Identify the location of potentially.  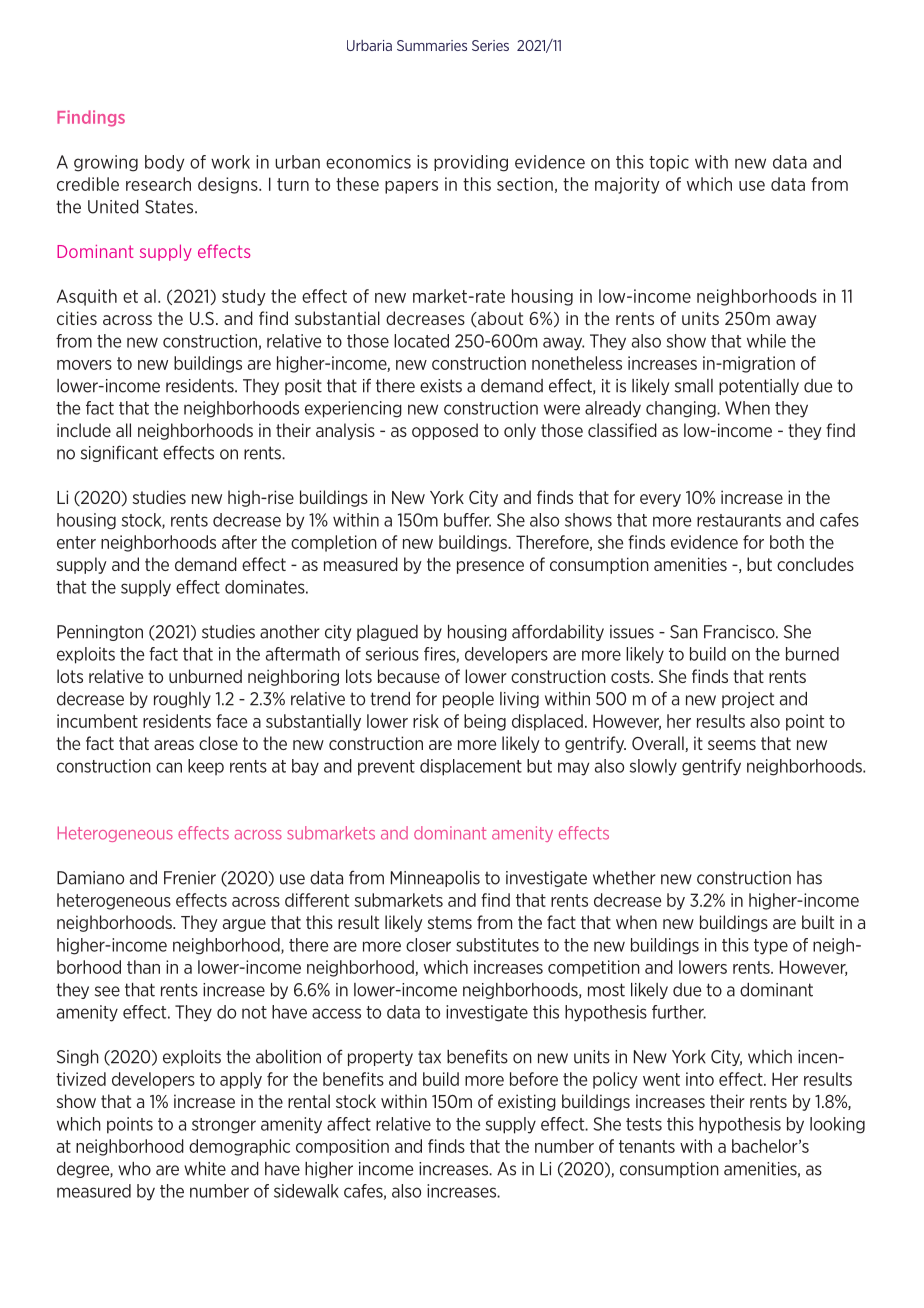
(759, 387).
